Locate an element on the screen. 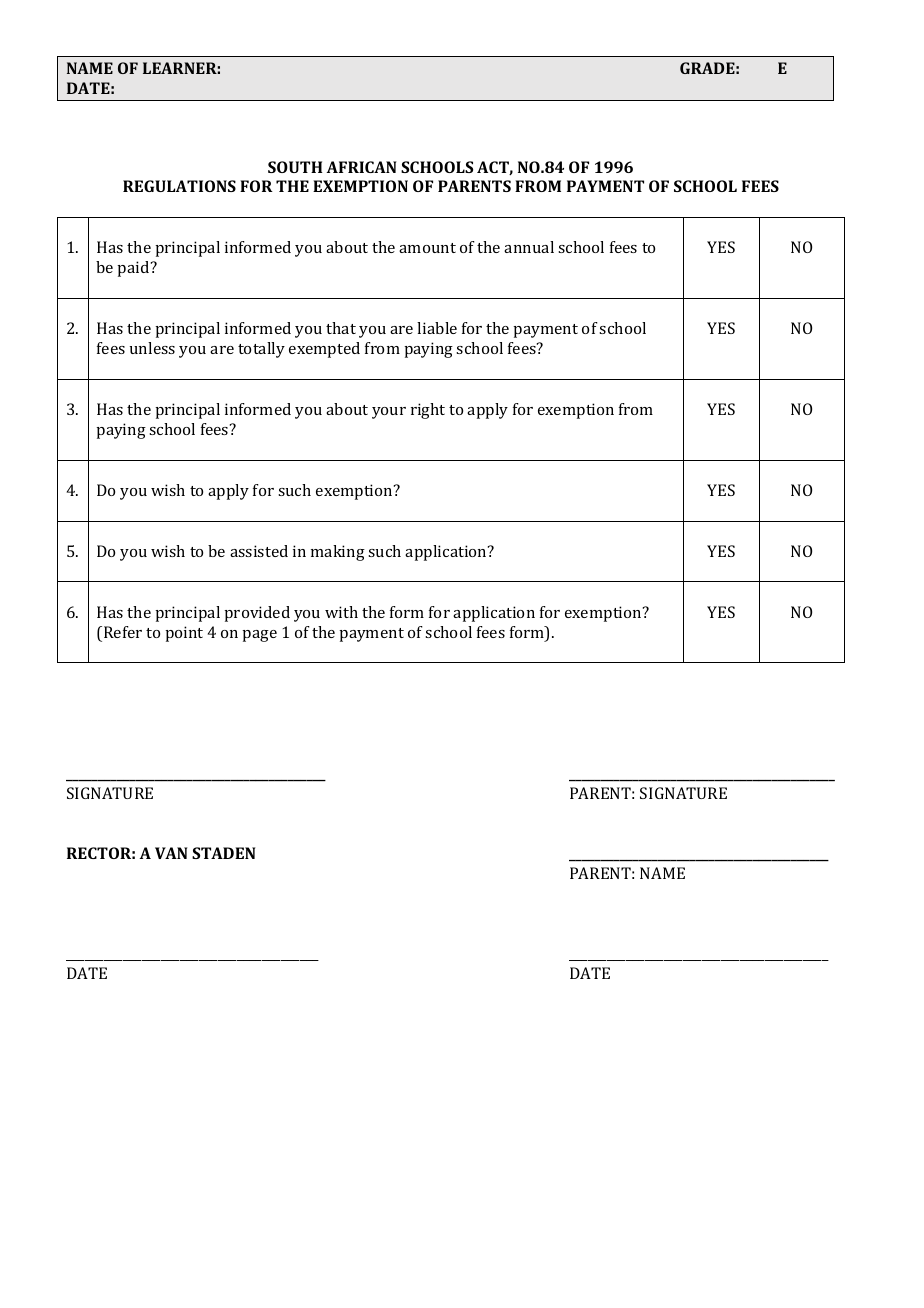 This screenshot has height=1308, width=924. making is located at coordinates (338, 553).
